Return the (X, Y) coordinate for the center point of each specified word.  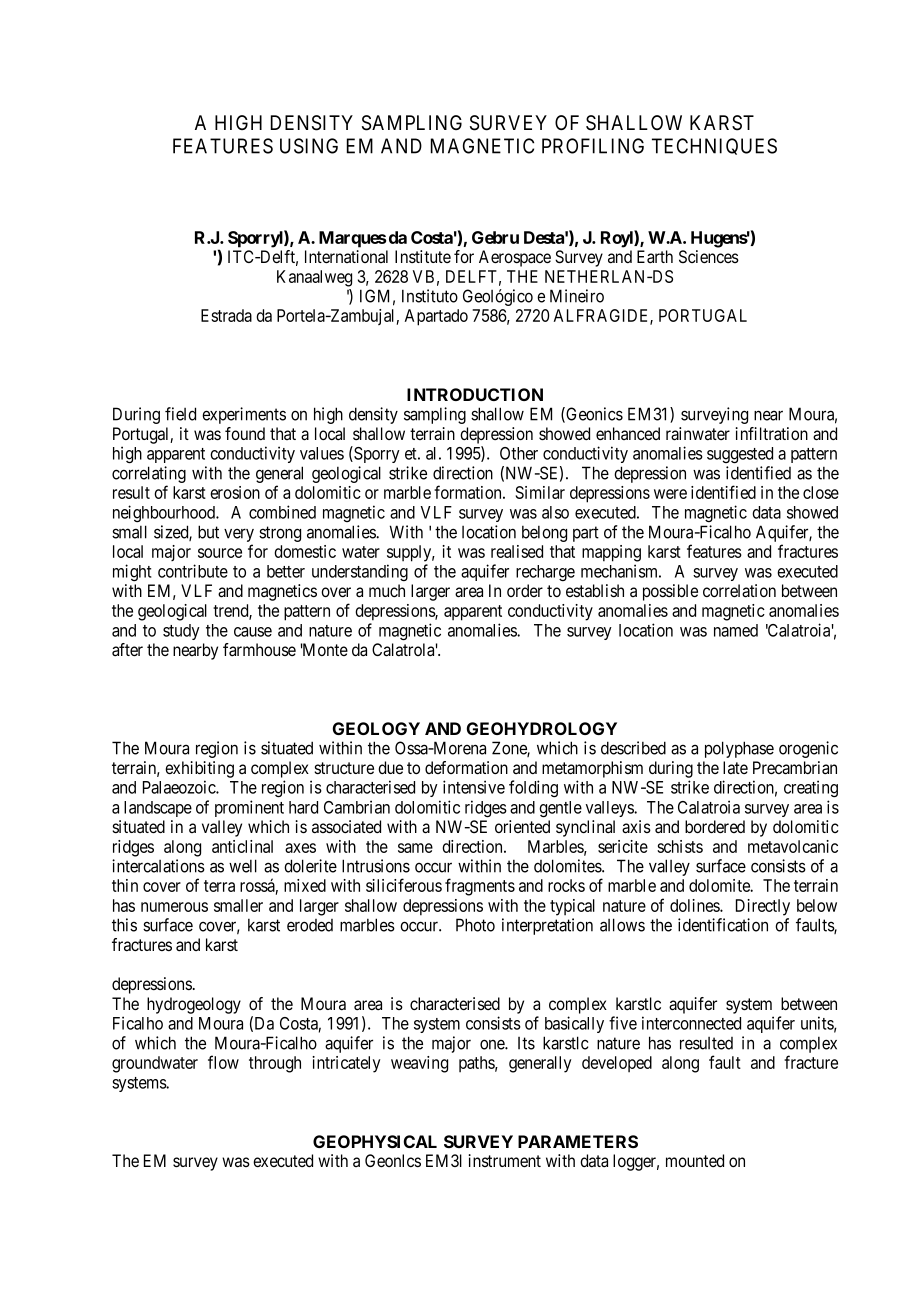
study (181, 632)
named (736, 630)
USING (309, 146)
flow (223, 1062)
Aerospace (515, 258)
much (387, 590)
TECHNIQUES (714, 146)
